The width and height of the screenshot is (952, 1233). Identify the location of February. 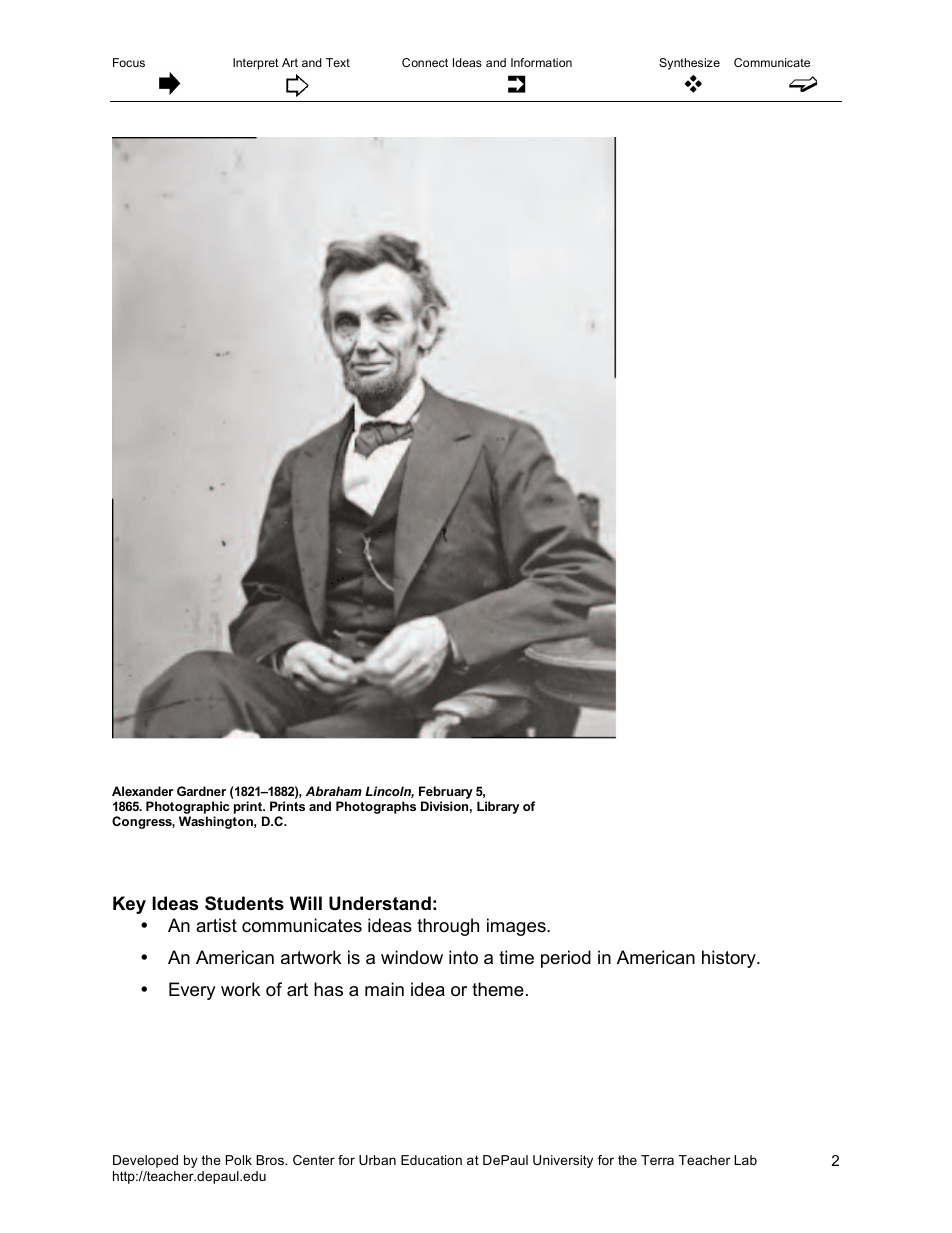
(446, 794).
